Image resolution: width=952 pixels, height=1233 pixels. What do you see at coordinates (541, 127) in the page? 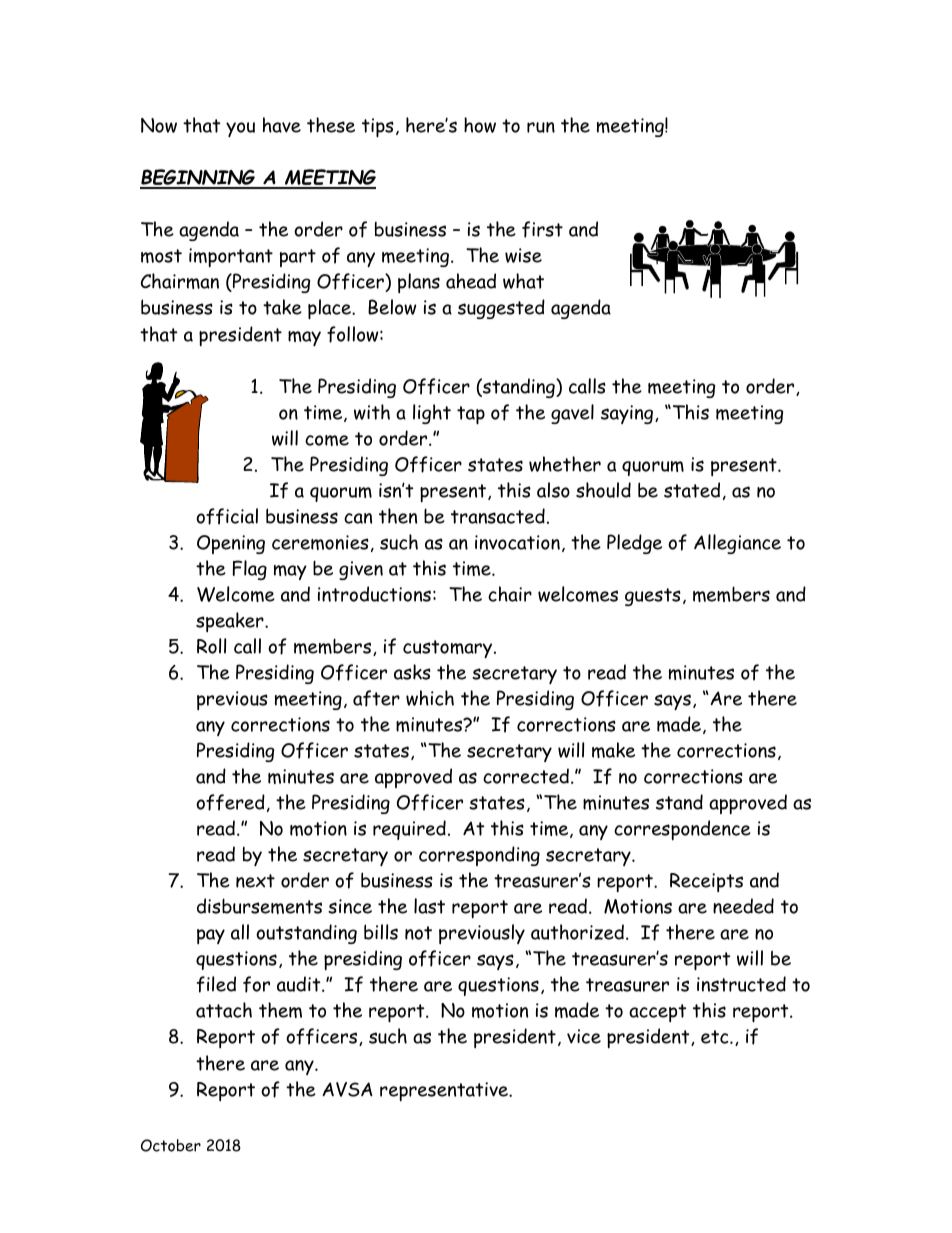
I see `run` at bounding box center [541, 127].
